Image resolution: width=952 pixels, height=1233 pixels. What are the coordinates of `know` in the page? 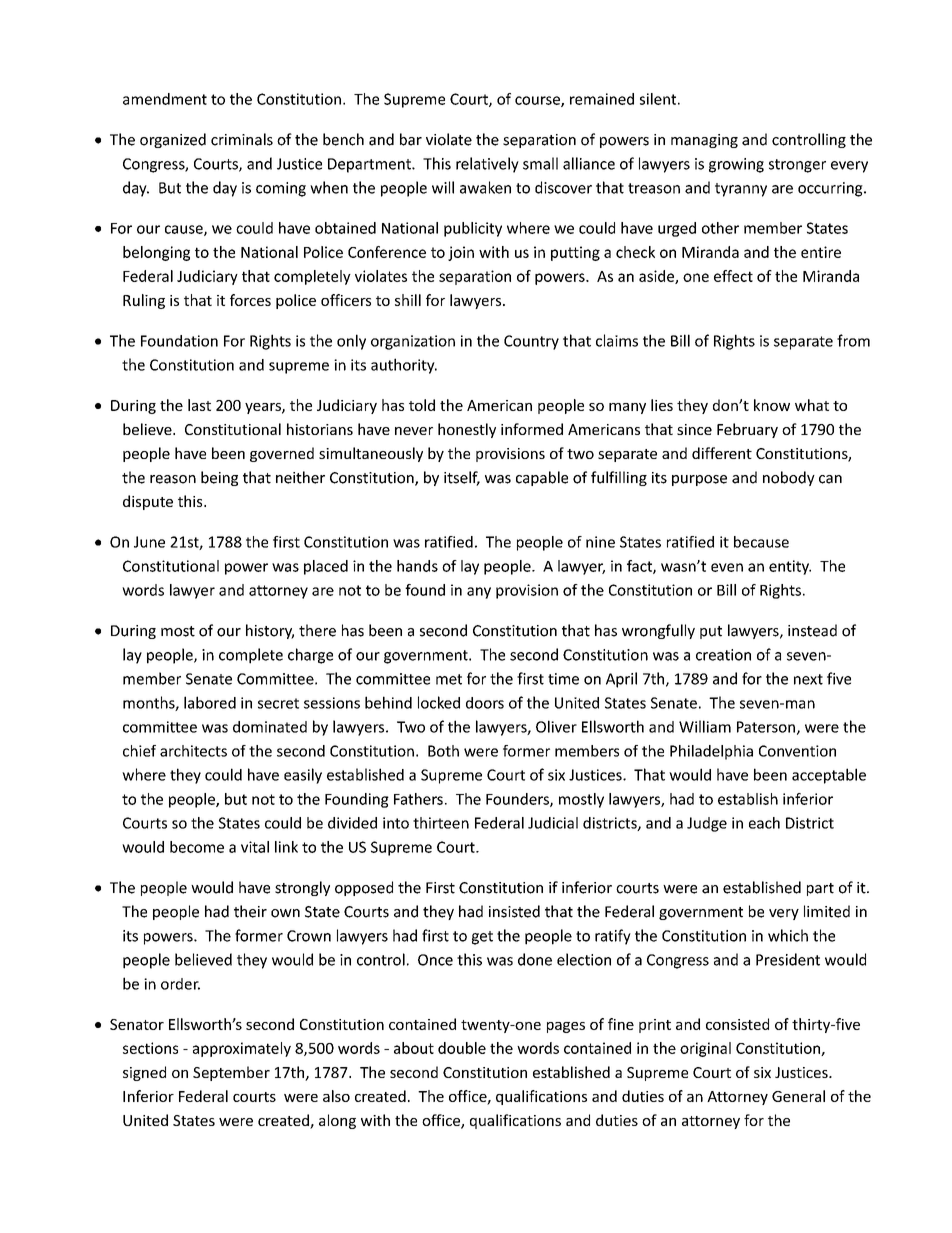 It's located at (772, 405).
